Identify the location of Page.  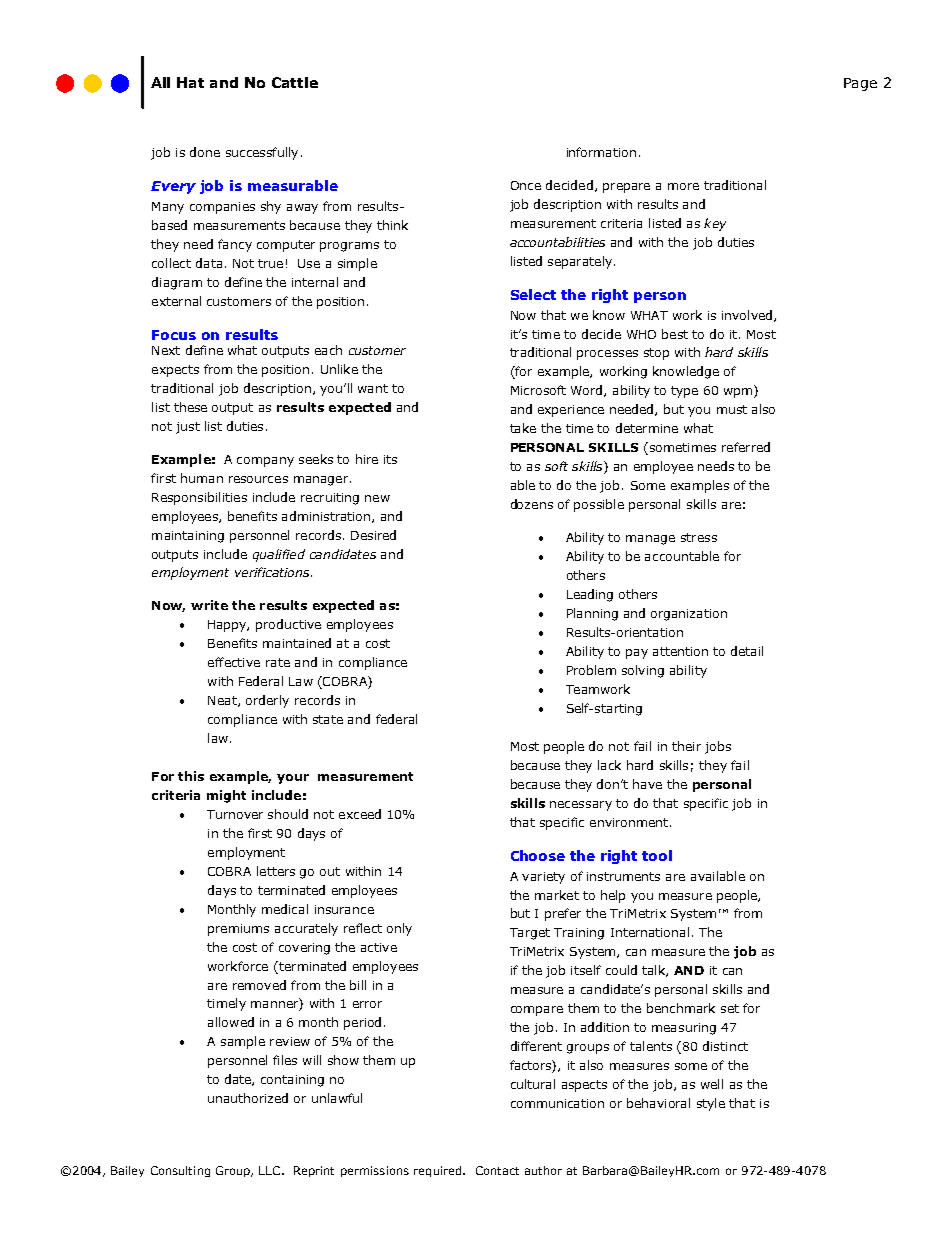
(860, 84).
